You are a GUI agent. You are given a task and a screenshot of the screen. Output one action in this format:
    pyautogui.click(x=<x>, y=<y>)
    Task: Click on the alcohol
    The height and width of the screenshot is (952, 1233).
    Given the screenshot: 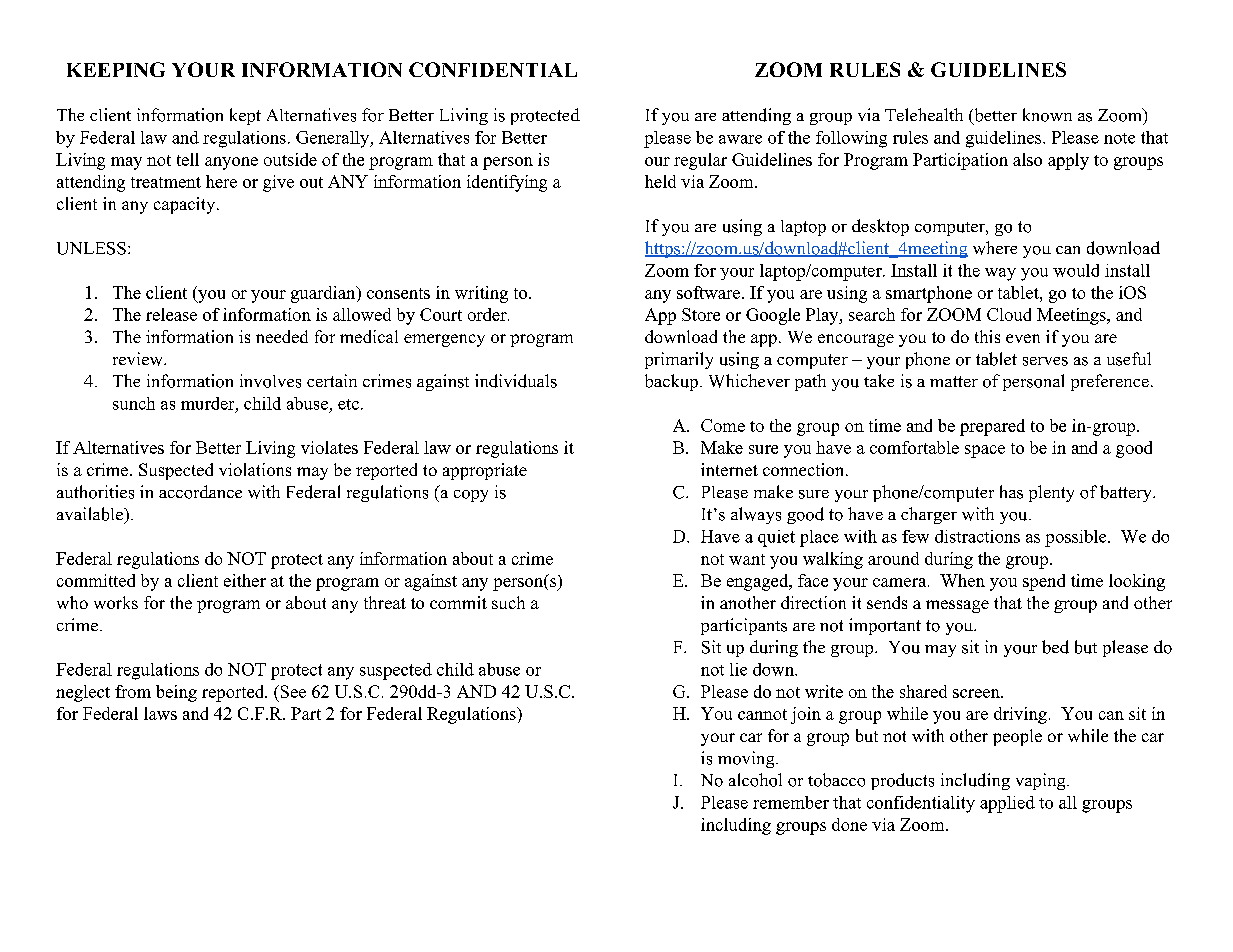 What is the action you would take?
    pyautogui.click(x=755, y=780)
